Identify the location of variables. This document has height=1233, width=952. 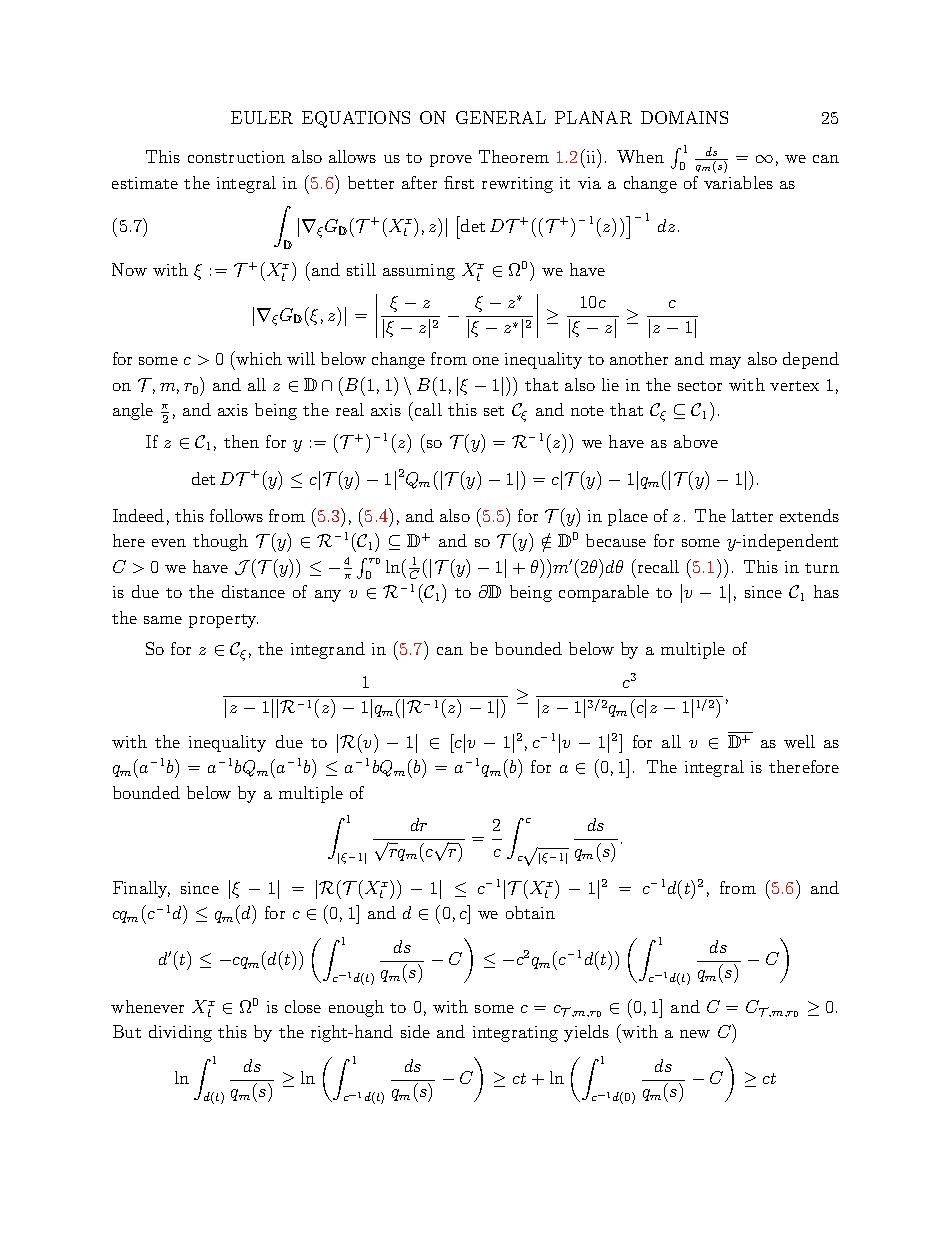
(738, 182).
